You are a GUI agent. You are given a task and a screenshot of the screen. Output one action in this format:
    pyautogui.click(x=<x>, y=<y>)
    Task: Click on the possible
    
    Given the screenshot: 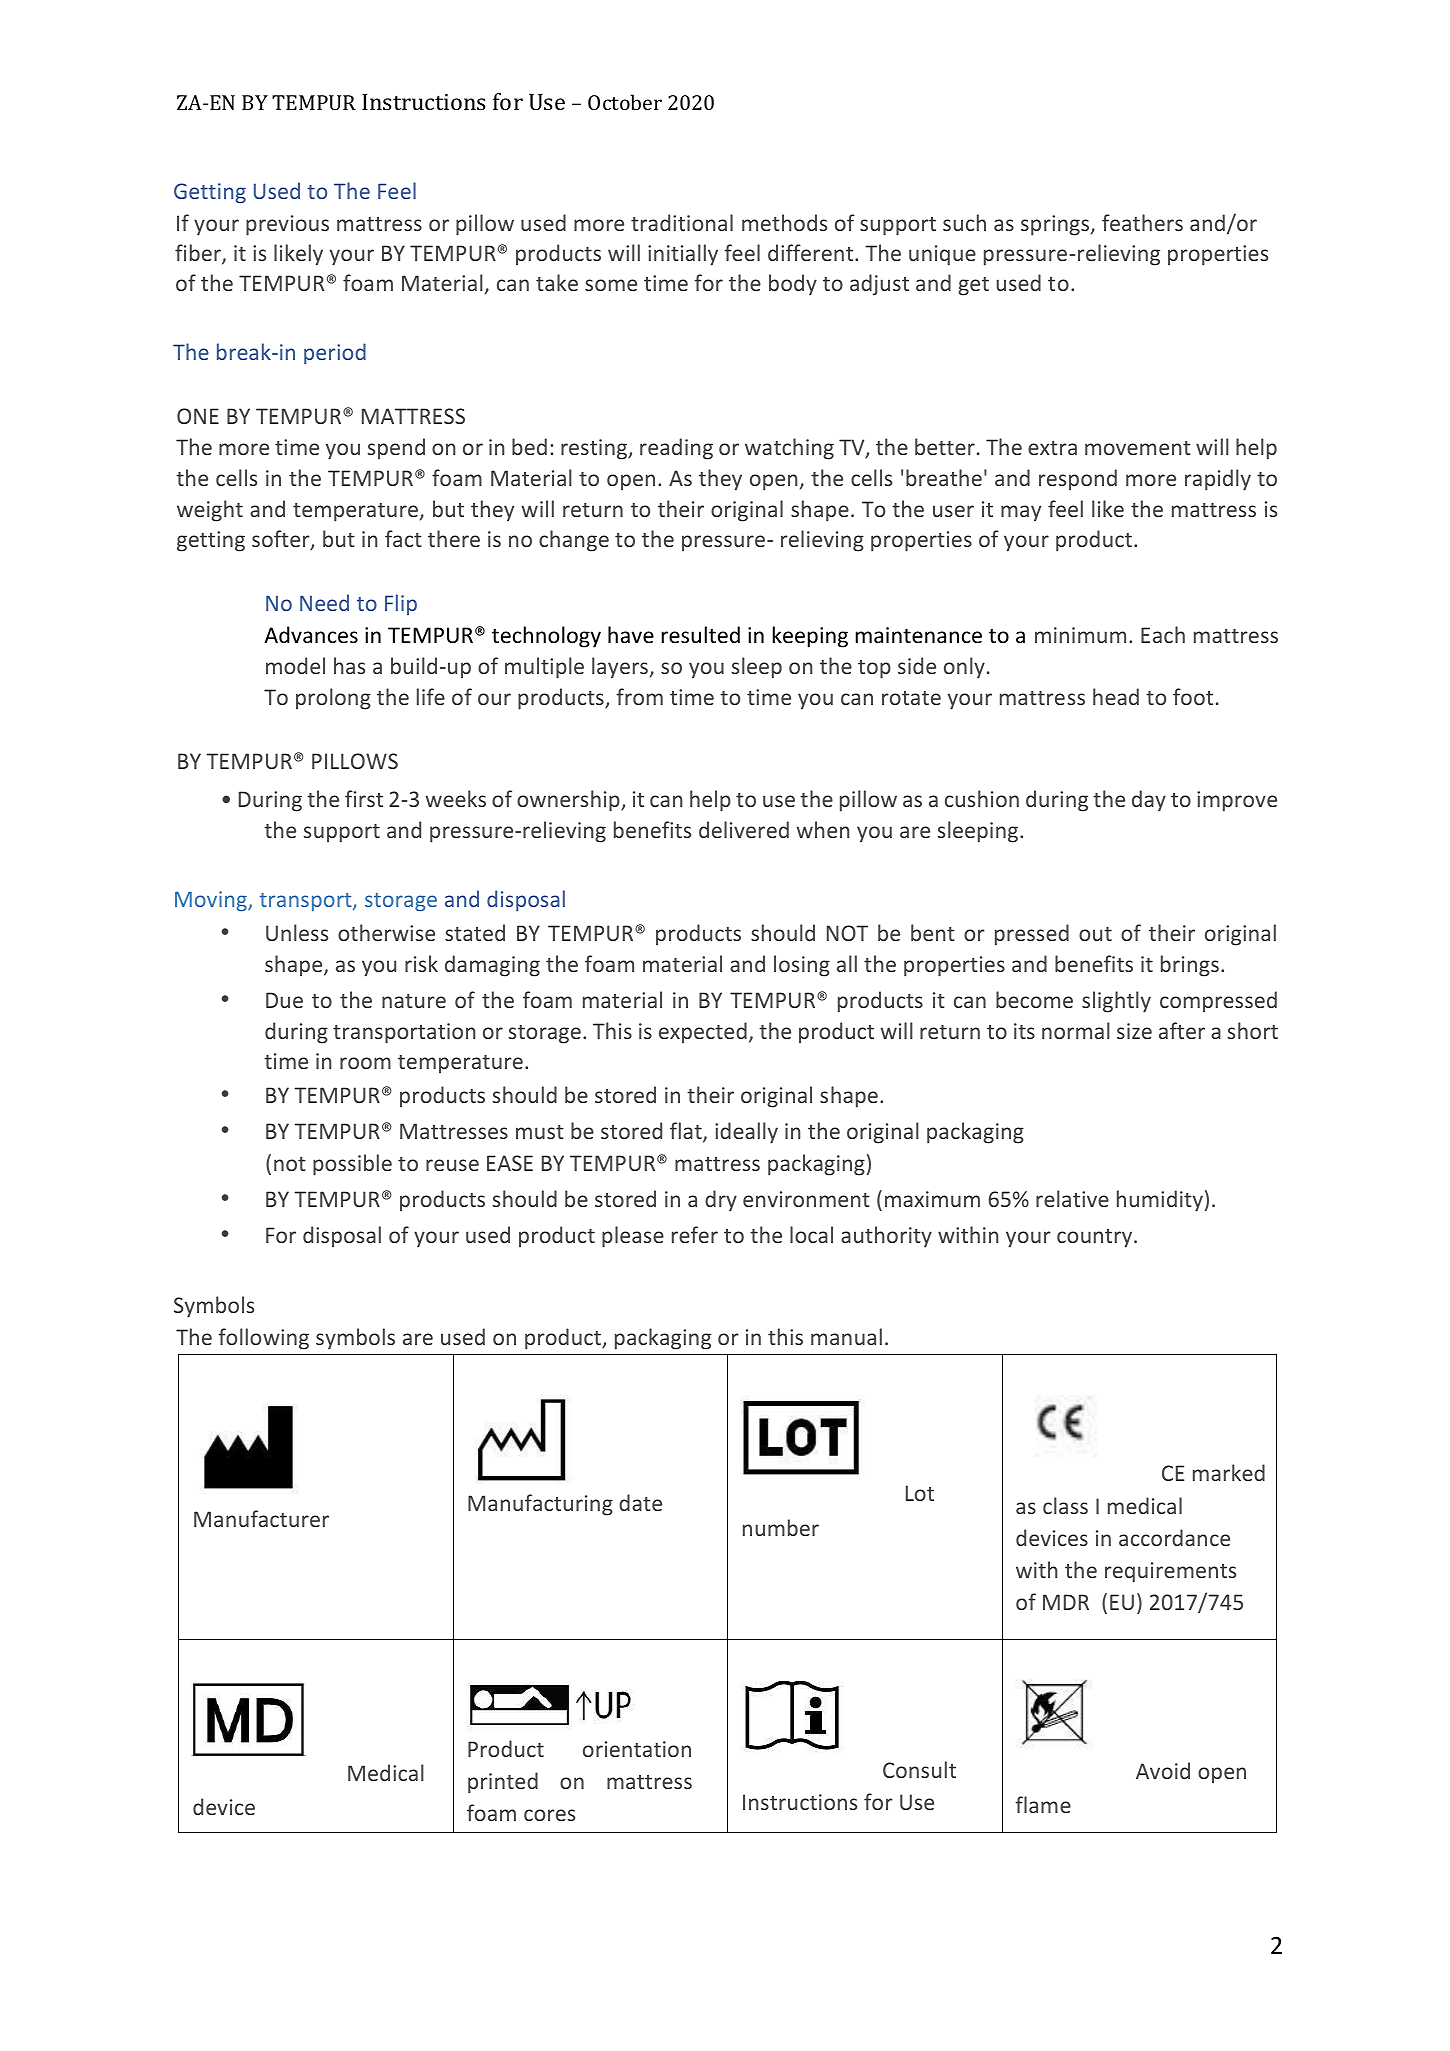 What is the action you would take?
    pyautogui.click(x=352, y=1165)
